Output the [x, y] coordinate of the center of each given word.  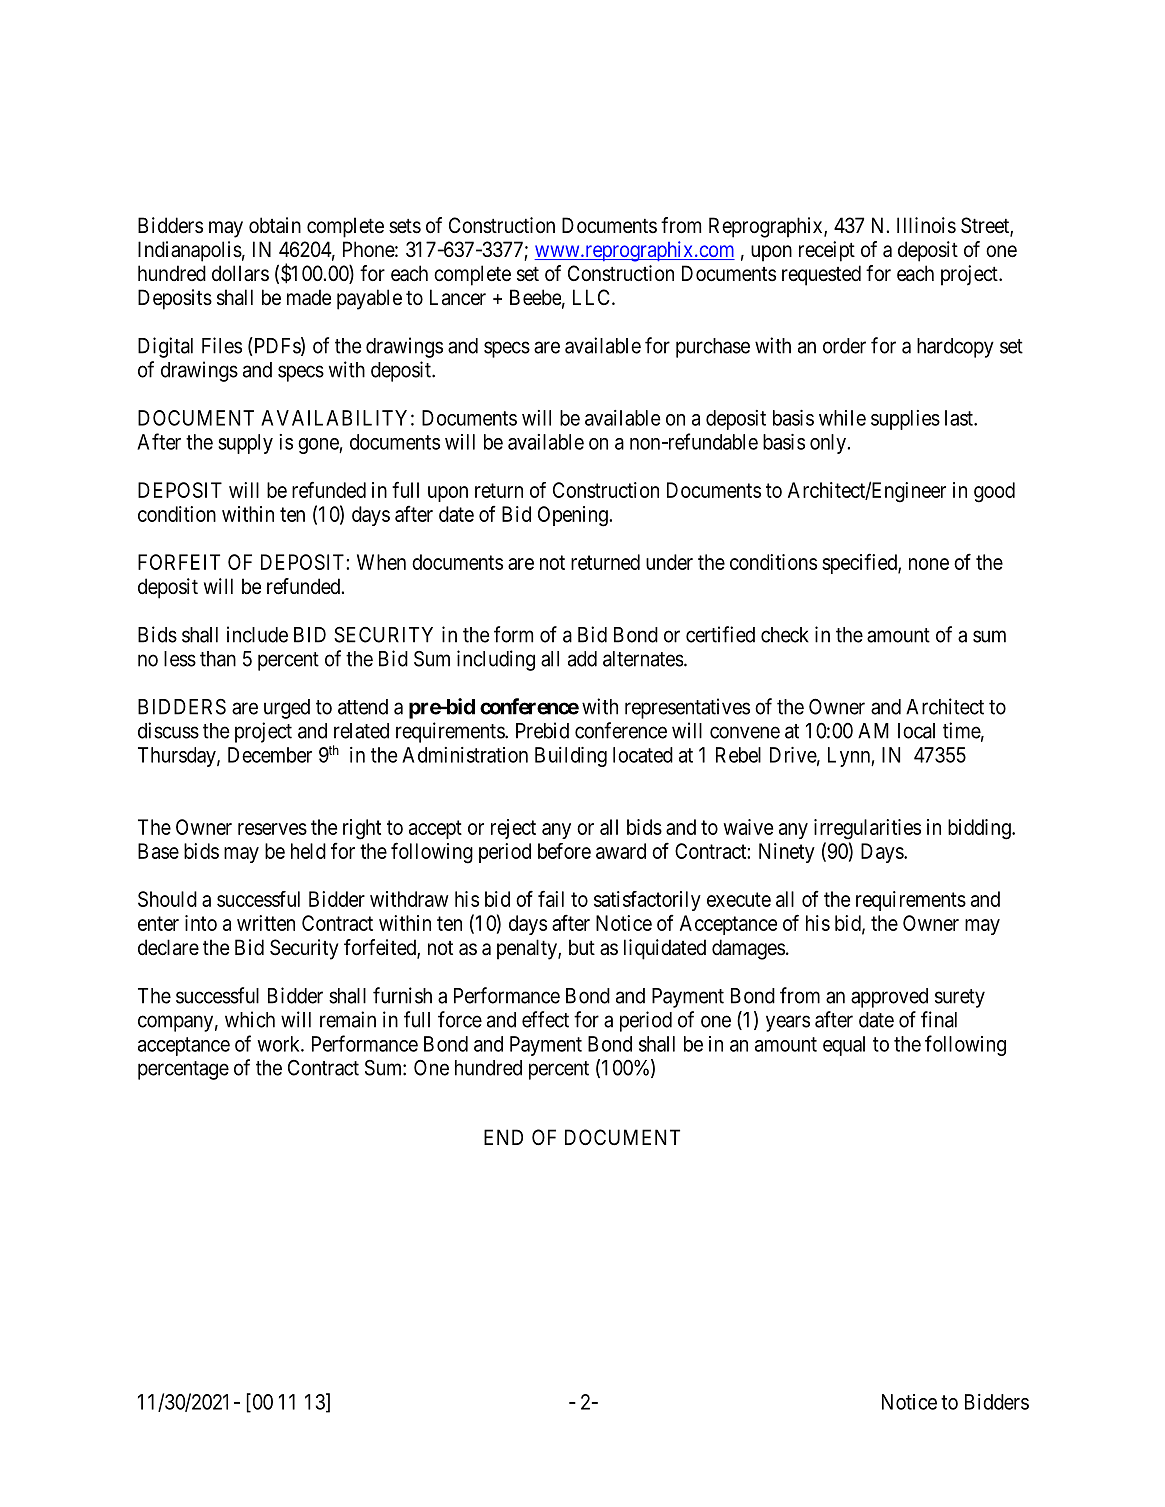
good [994, 492]
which [250, 1019]
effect [545, 1019]
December [270, 755]
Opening [574, 516]
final [939, 1019]
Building [571, 757]
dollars [240, 273]
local [916, 731]
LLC [591, 297]
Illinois [926, 225]
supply [245, 444]
